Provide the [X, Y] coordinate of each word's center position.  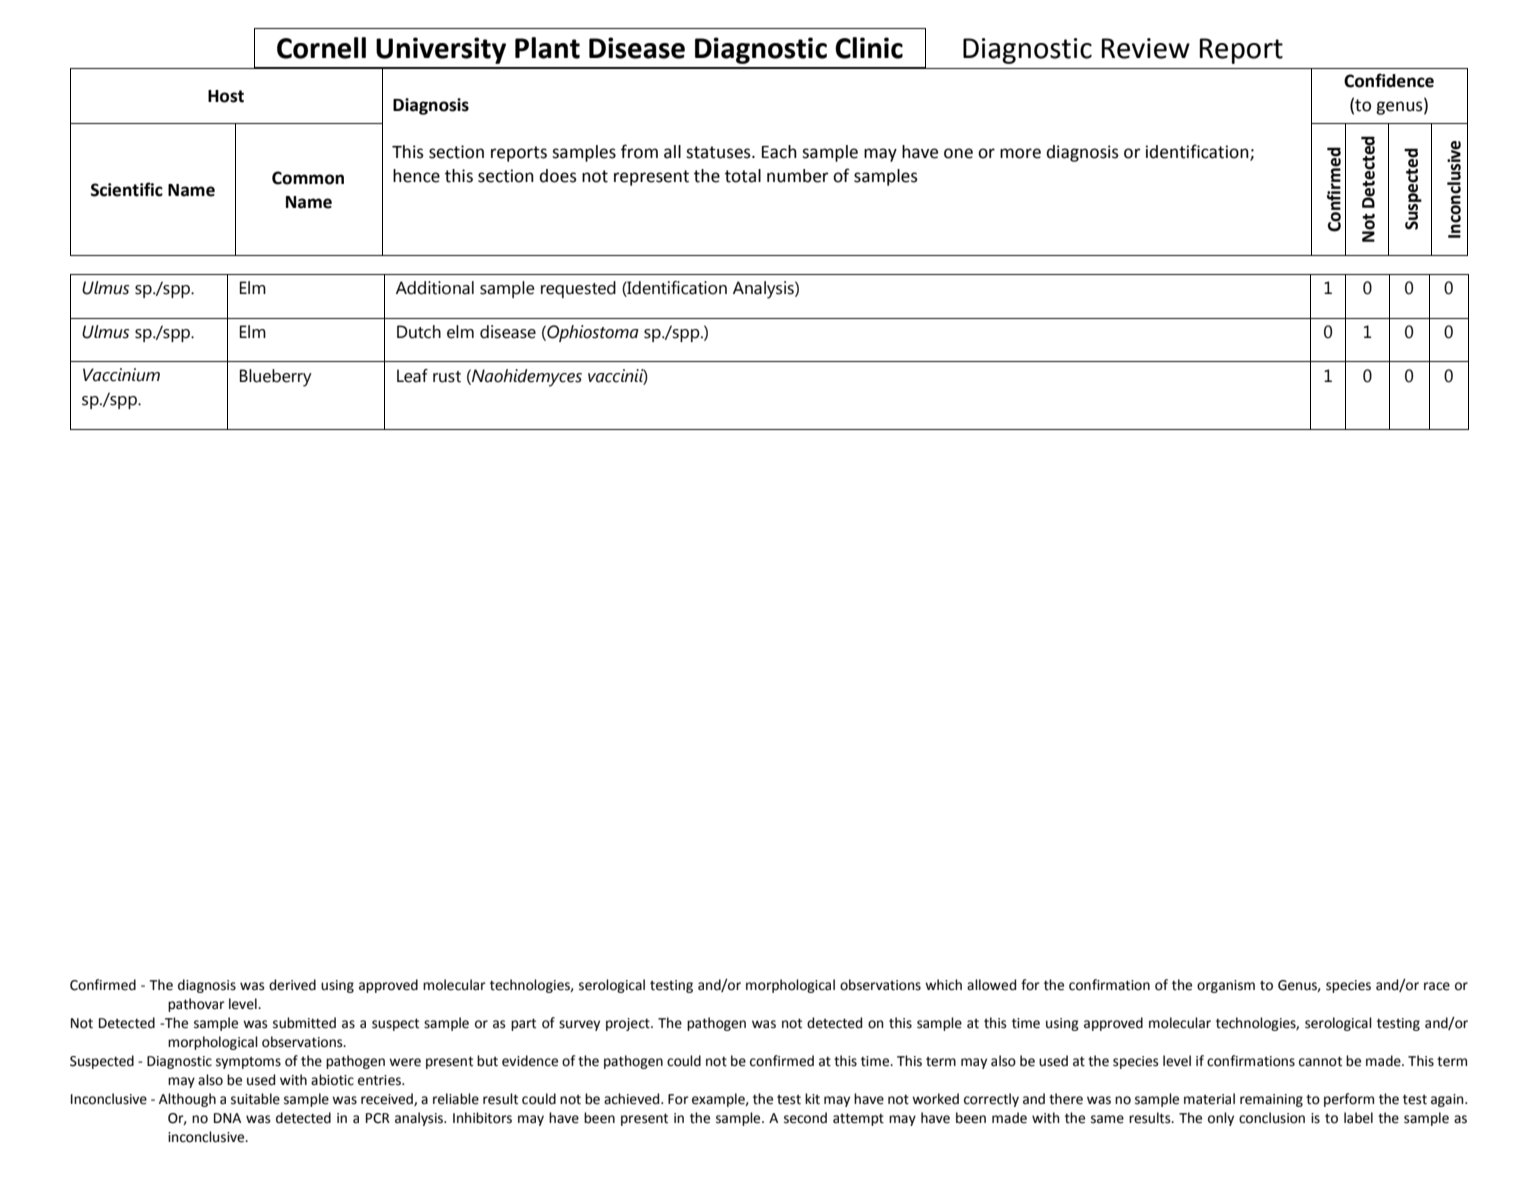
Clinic [869, 48]
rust [447, 377]
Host [226, 96]
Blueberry [276, 378]
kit [812, 1099]
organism [1226, 986]
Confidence [1389, 80]
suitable [255, 1099]
